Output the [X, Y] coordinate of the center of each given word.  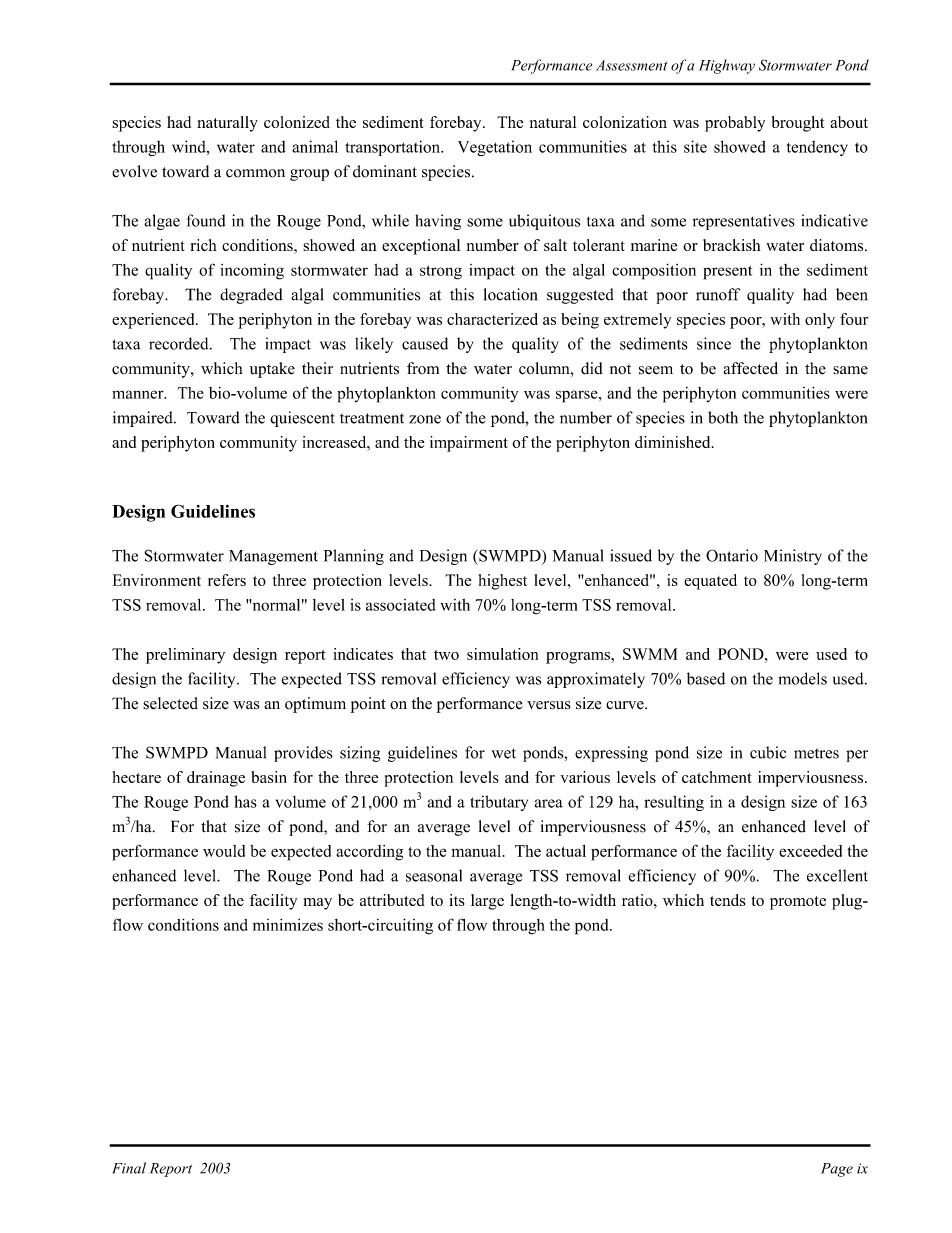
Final [129, 1168]
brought [798, 124]
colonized [297, 122]
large [487, 902]
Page [837, 1170]
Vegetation [495, 148]
